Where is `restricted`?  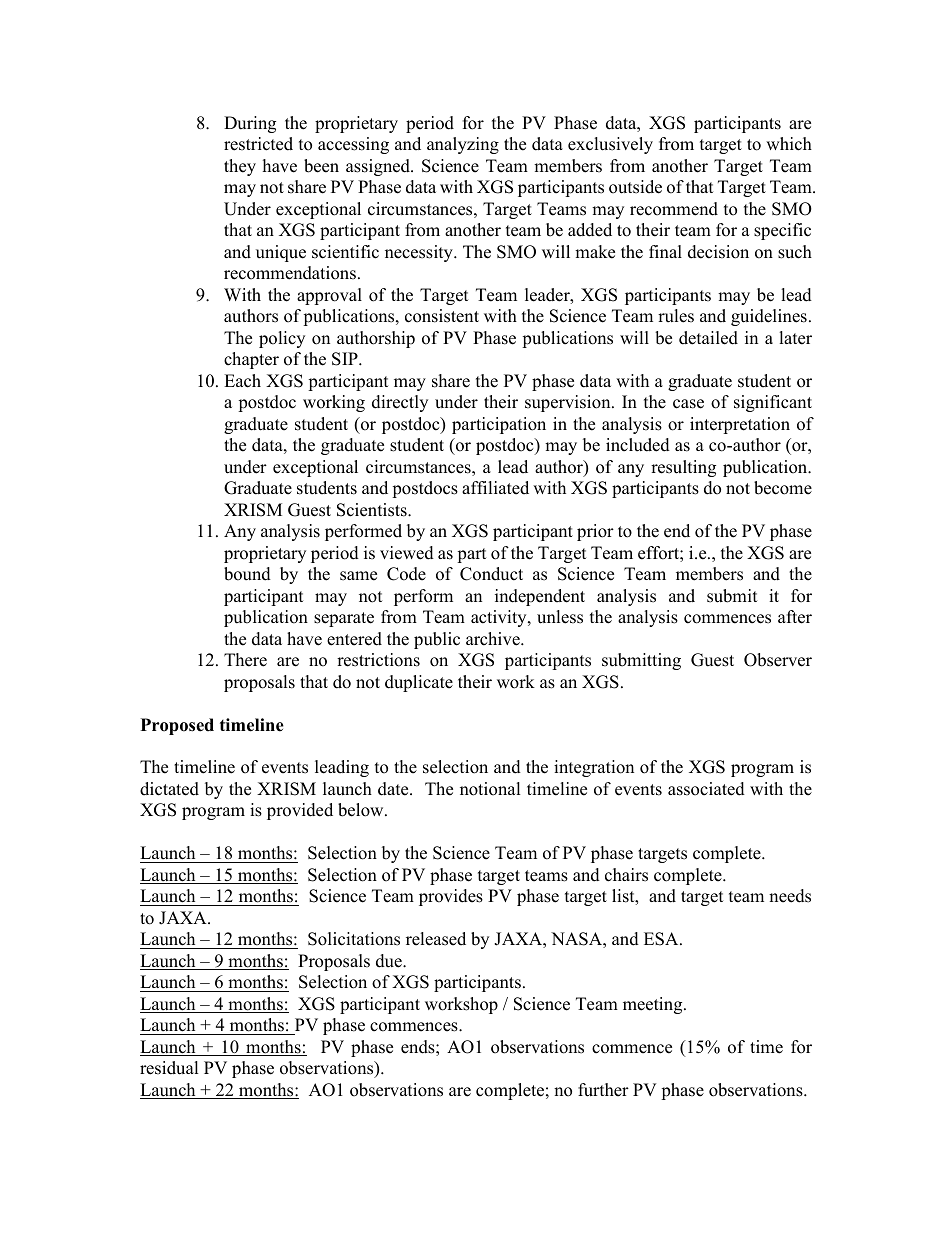 restricted is located at coordinates (258, 144).
